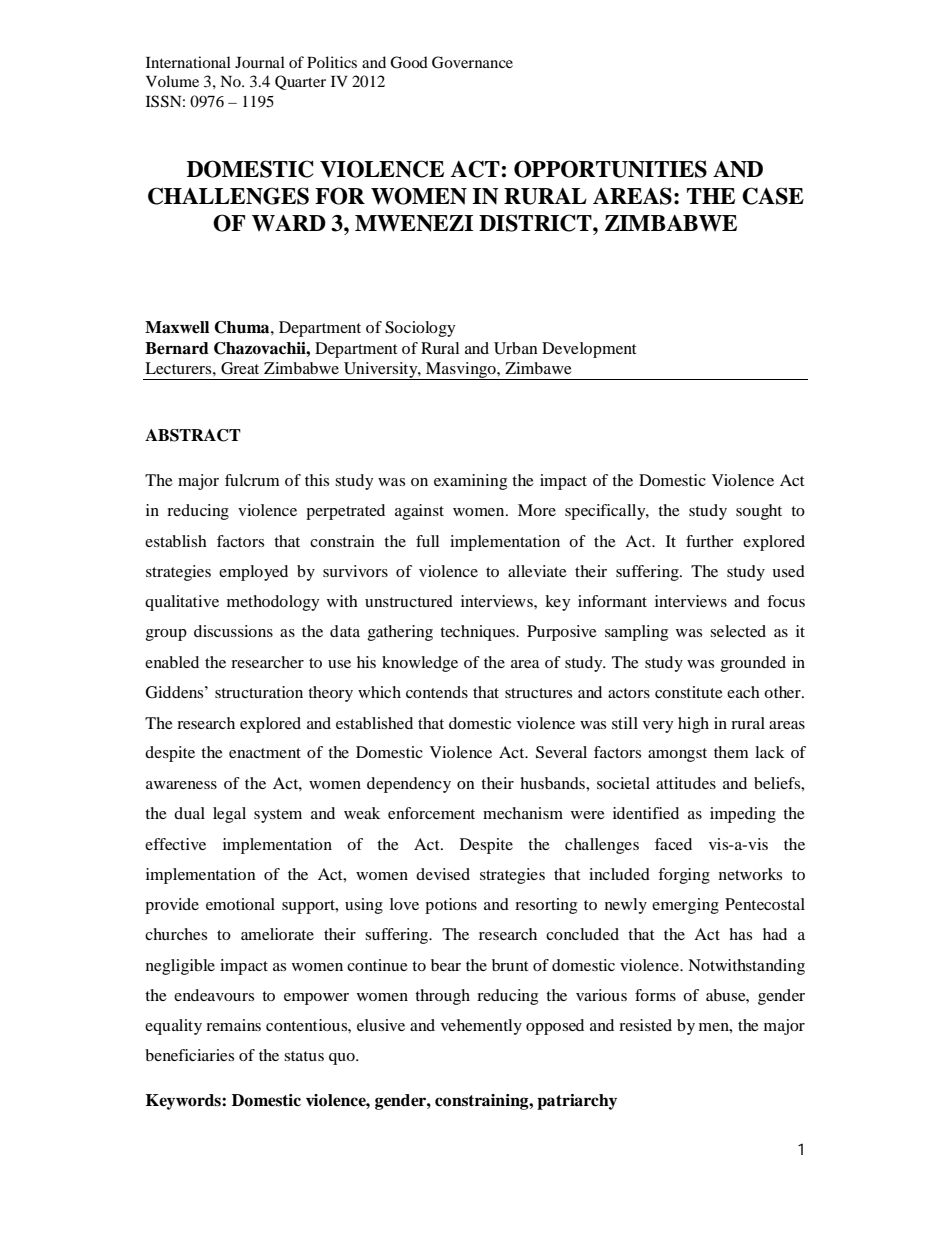 This document has width=952, height=1233. What do you see at coordinates (253, 573) in the document?
I see `employed` at bounding box center [253, 573].
